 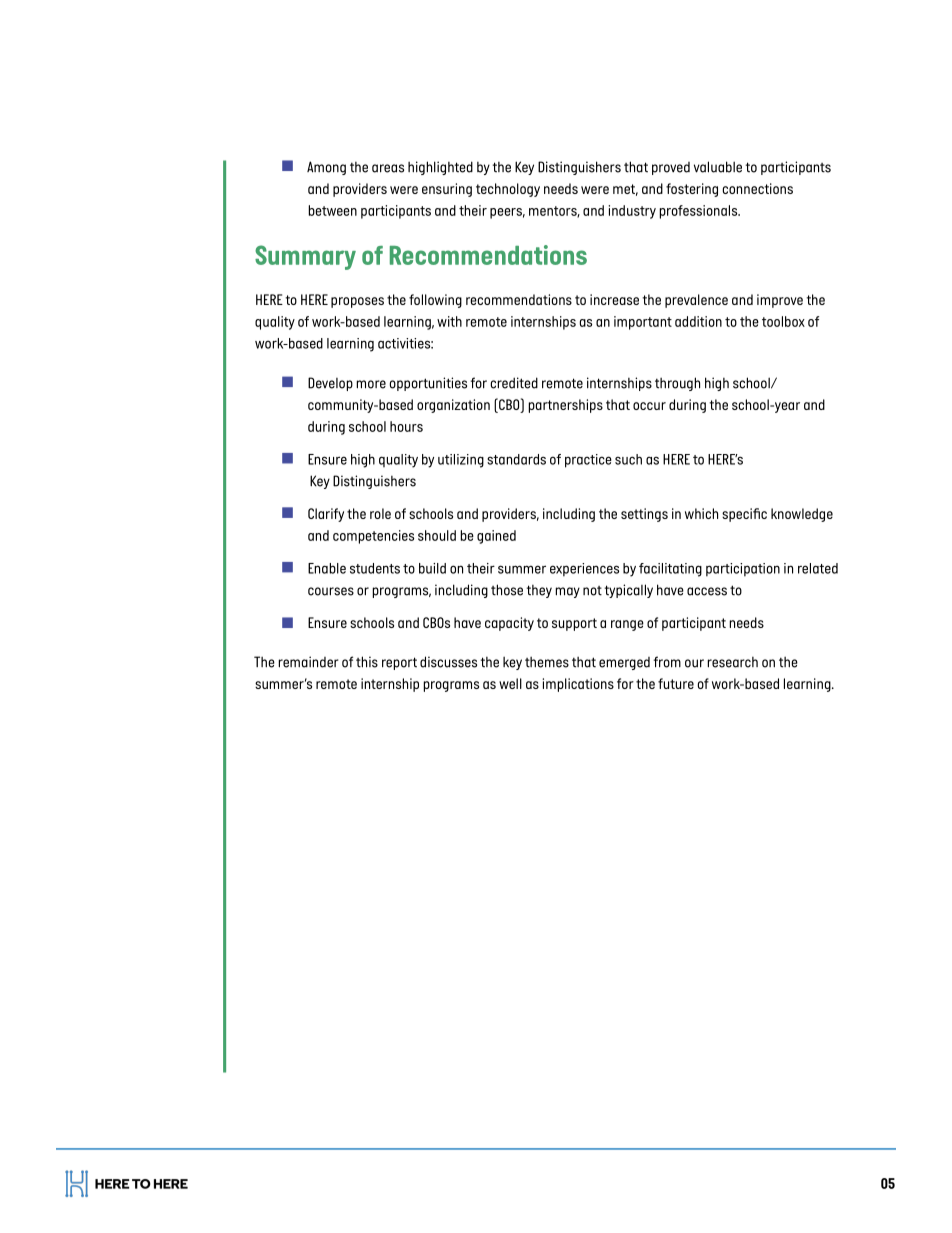 I want to click on this, so click(x=367, y=662).
